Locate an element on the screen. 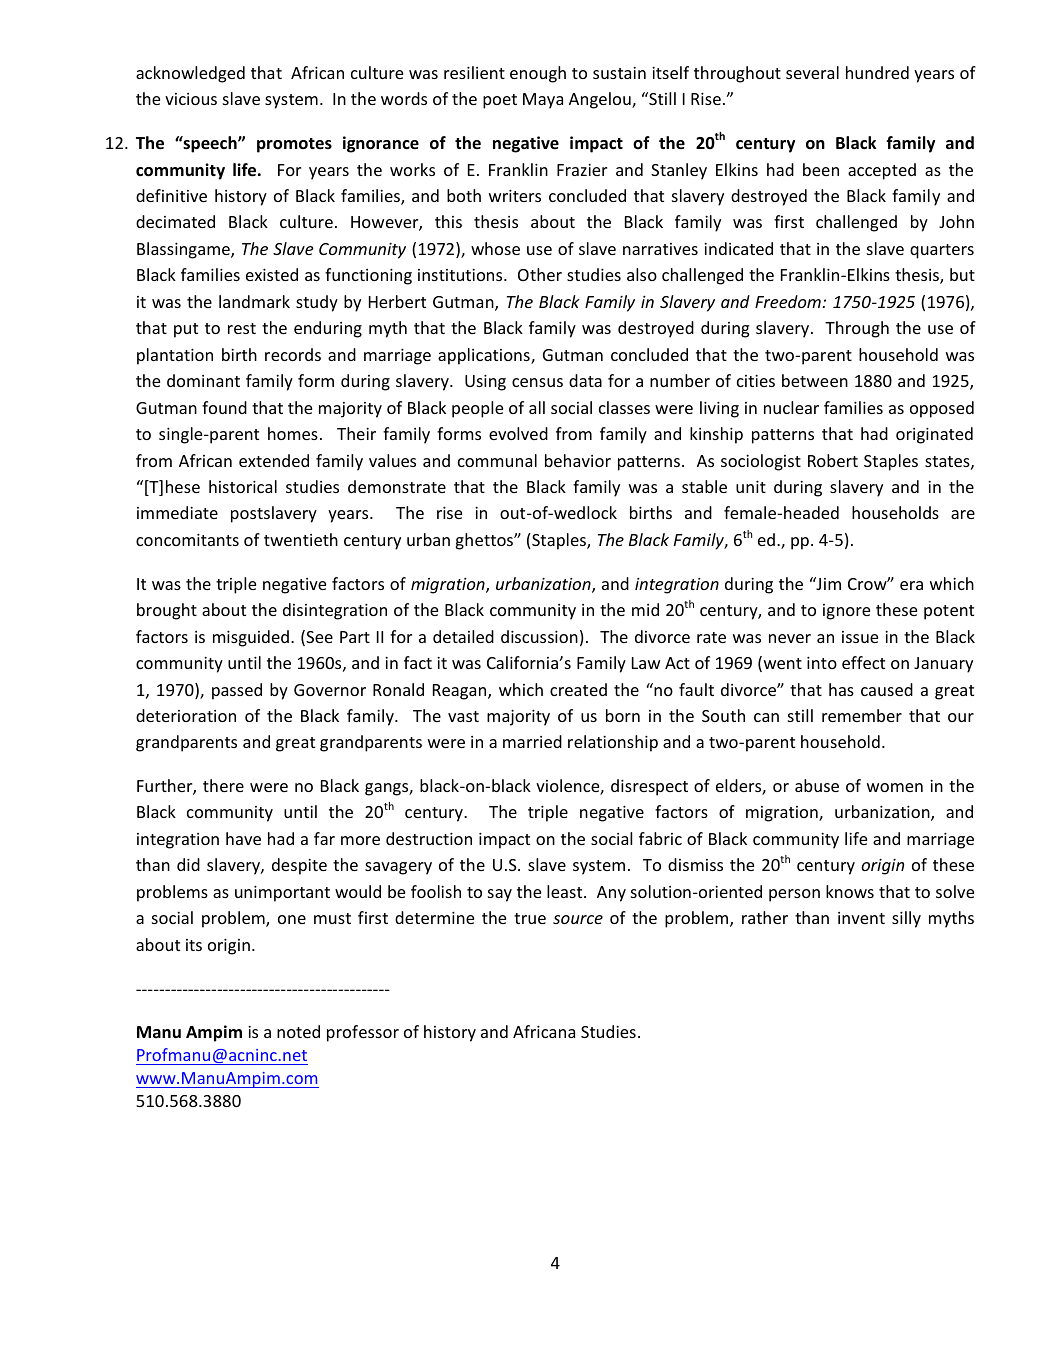 The width and height of the screenshot is (1049, 1357). hundred is located at coordinates (877, 72).
